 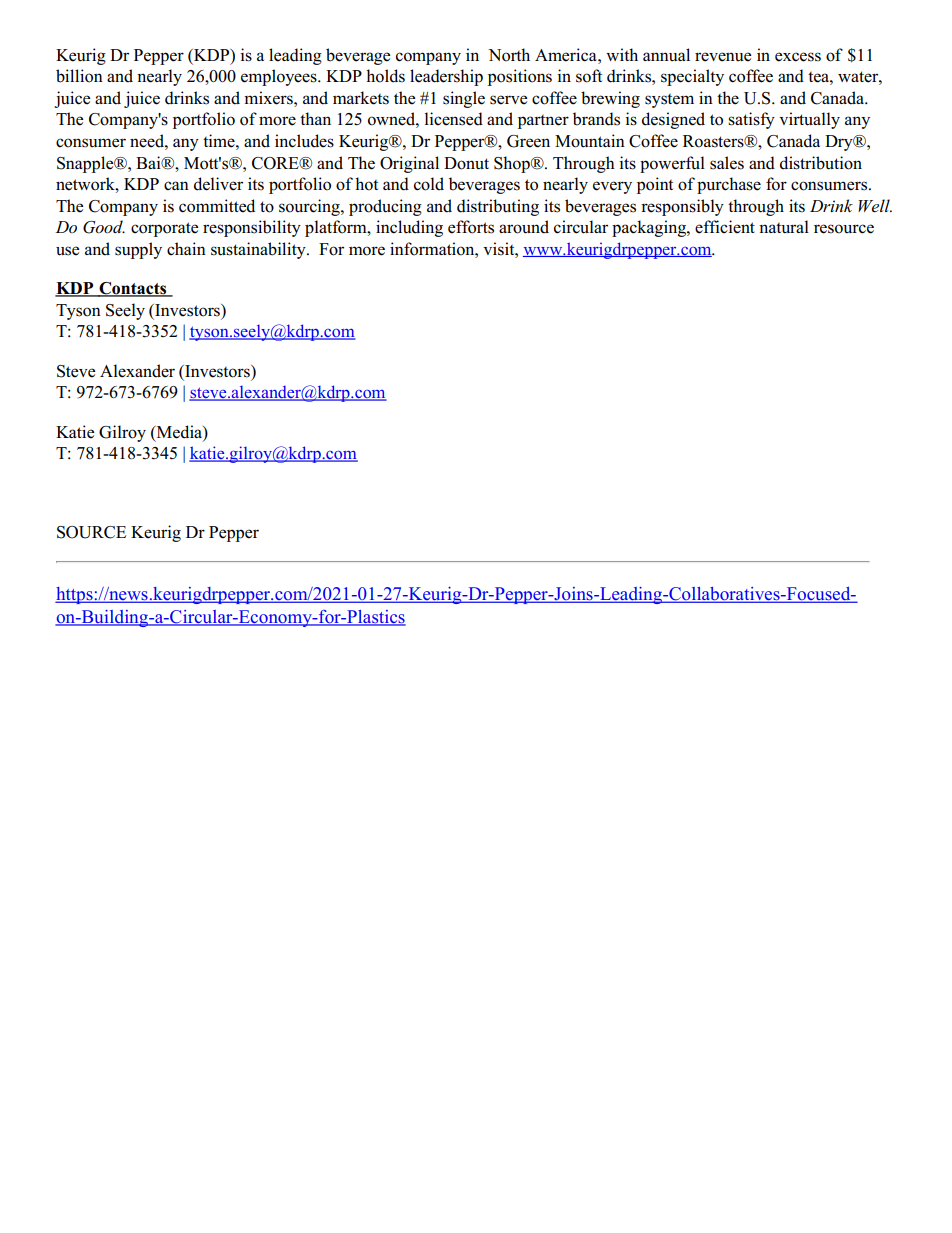 What do you see at coordinates (259, 250) in the page?
I see `sustainability` at bounding box center [259, 250].
